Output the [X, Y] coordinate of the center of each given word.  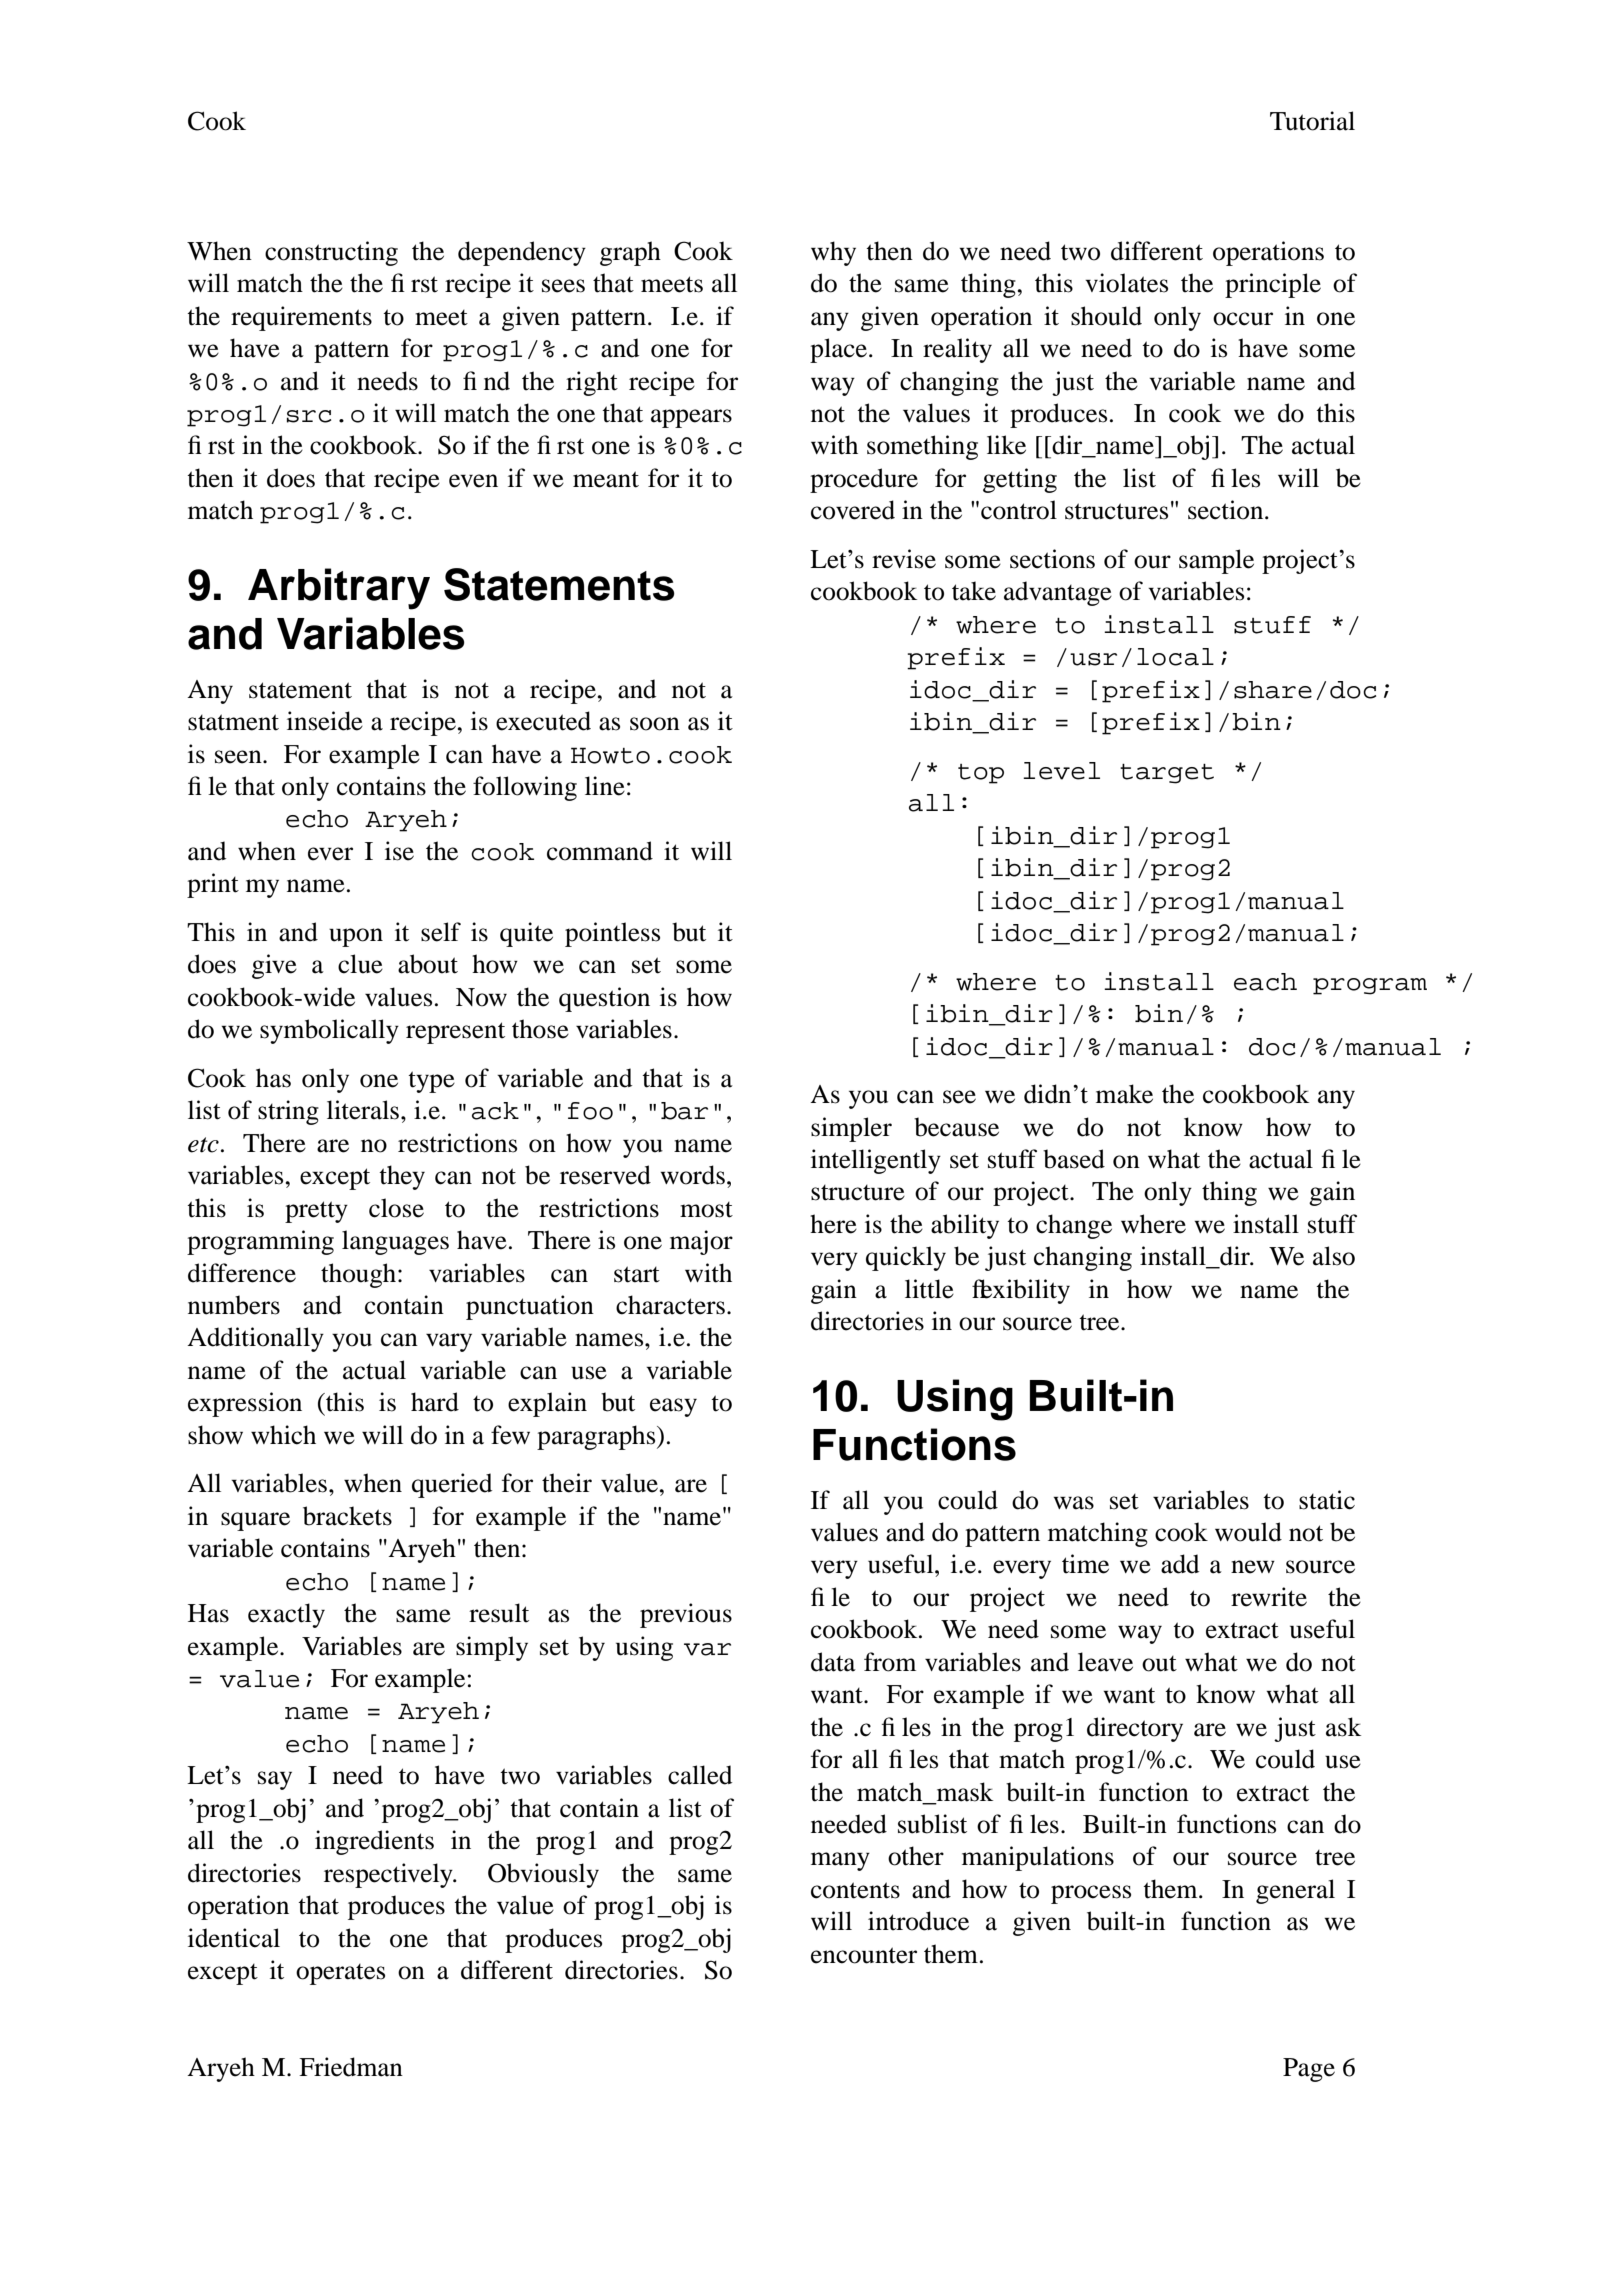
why [833, 253]
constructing [331, 253]
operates [340, 1974]
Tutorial [1312, 121]
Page [1309, 2070]
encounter [864, 1955]
